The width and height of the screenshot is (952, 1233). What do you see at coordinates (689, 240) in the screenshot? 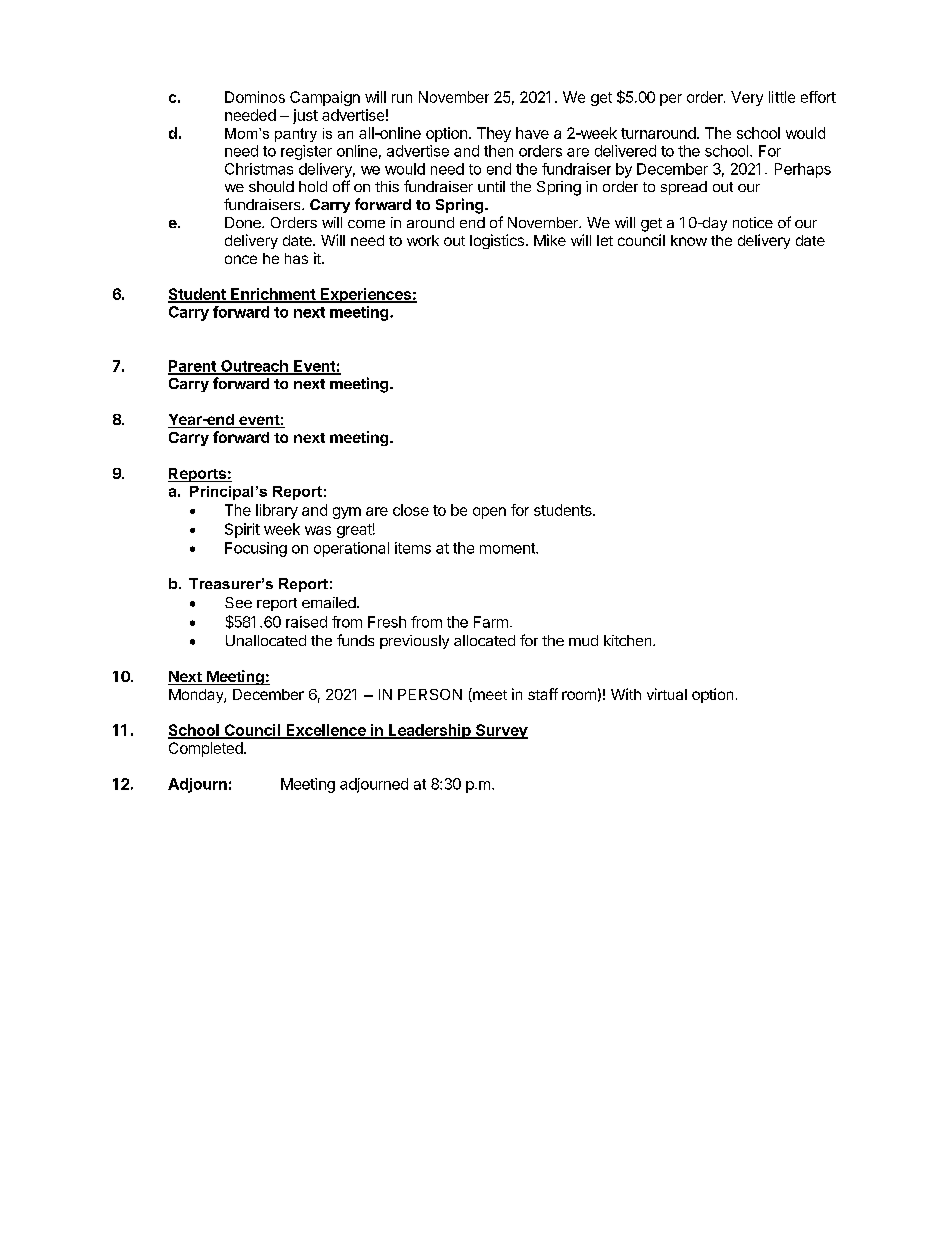
I see `know` at bounding box center [689, 240].
